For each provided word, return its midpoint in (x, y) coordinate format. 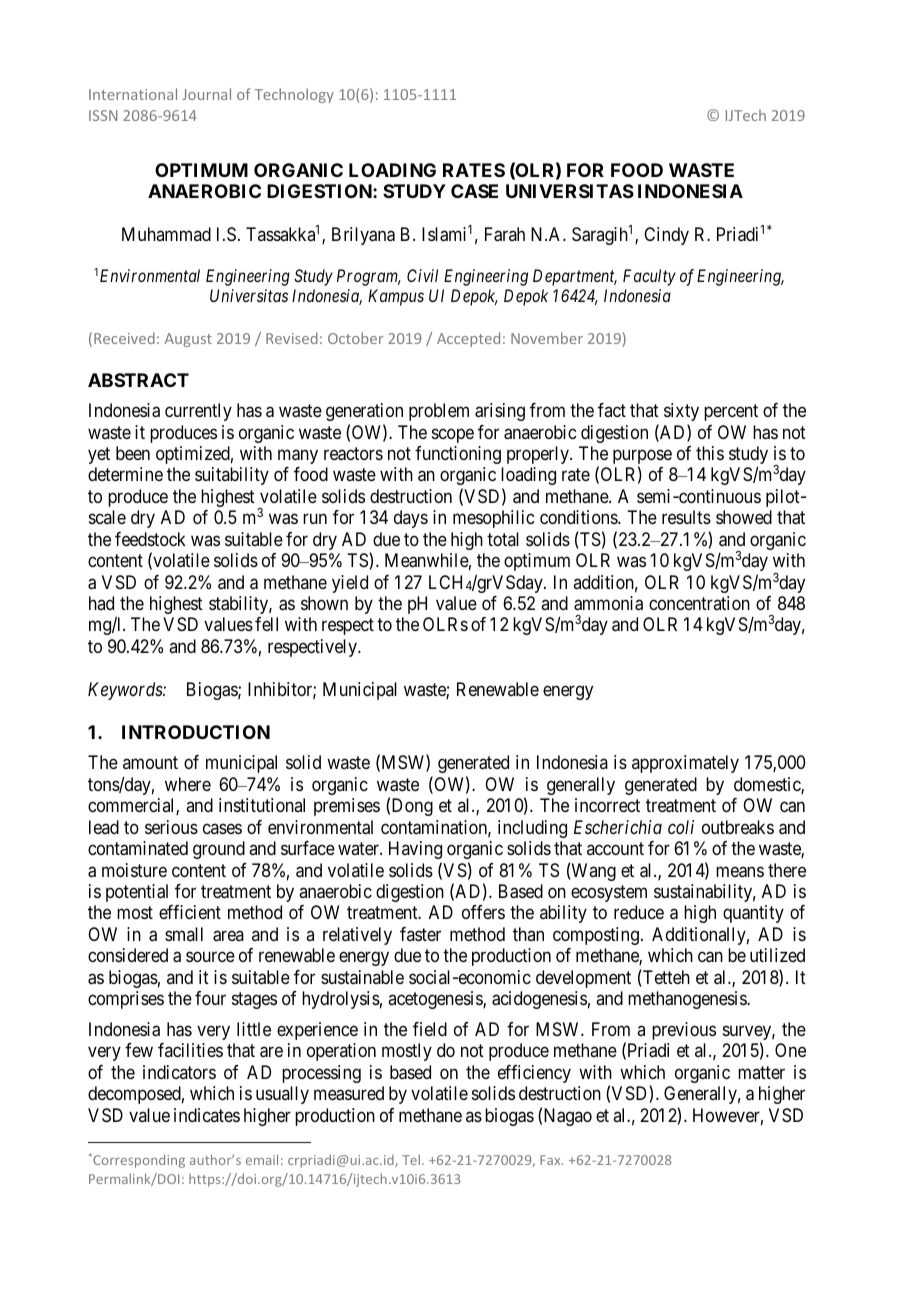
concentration (699, 603)
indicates (207, 1115)
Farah (505, 234)
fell (266, 624)
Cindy (666, 236)
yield (350, 584)
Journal (206, 94)
